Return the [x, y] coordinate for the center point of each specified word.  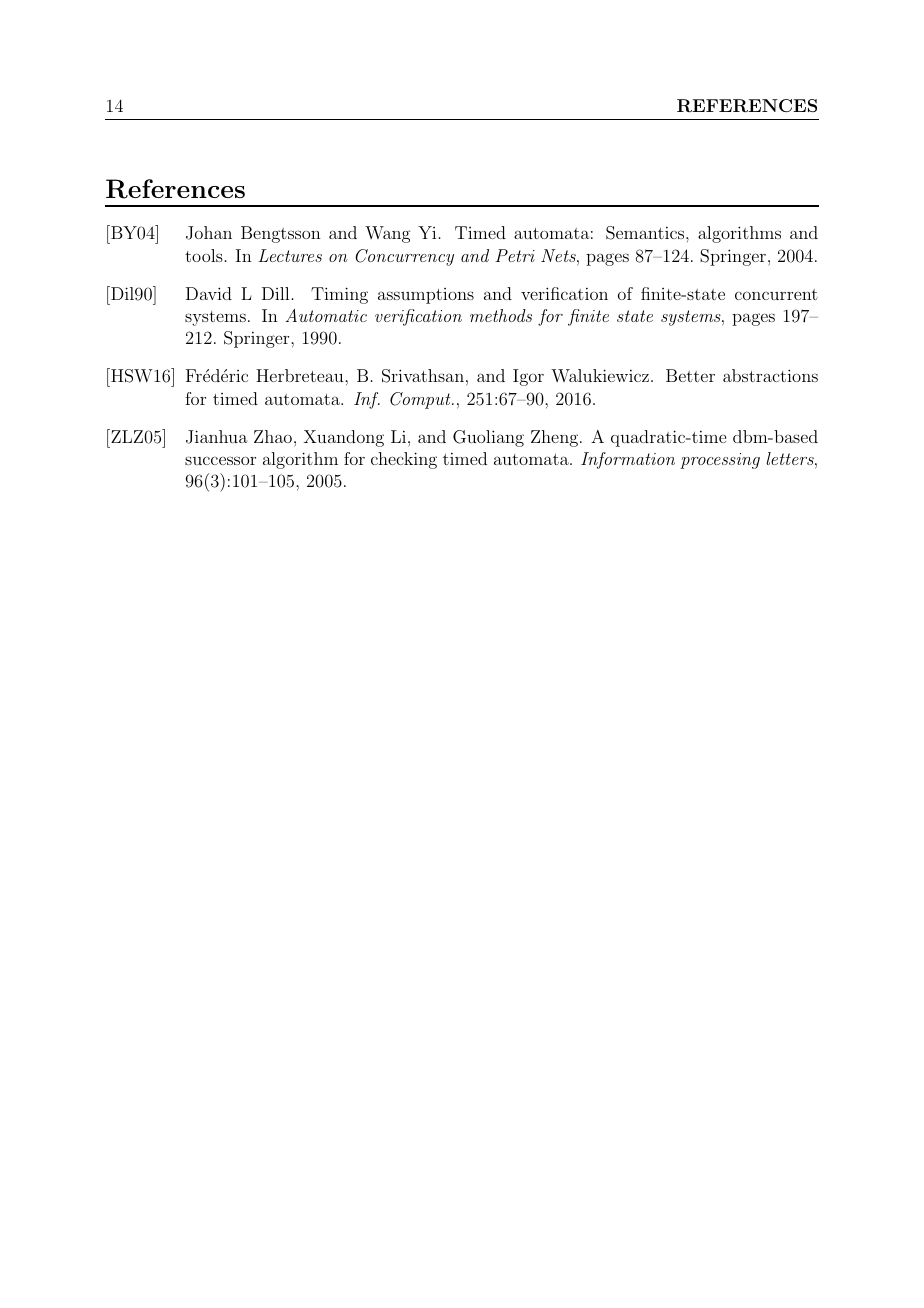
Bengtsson [281, 234]
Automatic [326, 315]
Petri [515, 255]
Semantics [645, 233]
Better [690, 375]
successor [220, 460]
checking [404, 460]
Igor [528, 377]
